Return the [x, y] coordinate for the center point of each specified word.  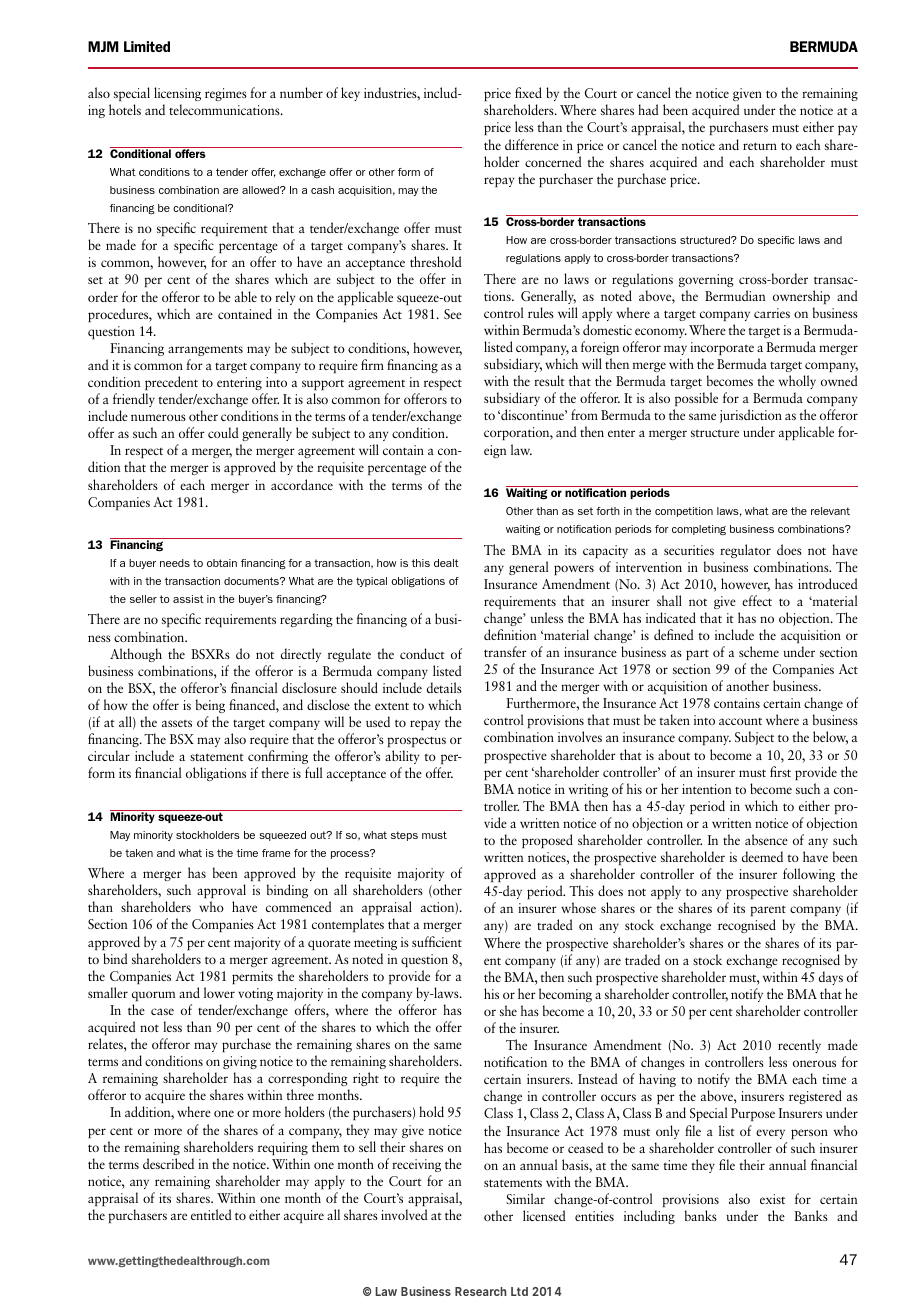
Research [481, 1291]
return [760, 146]
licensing [177, 94]
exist [772, 1199]
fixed [528, 92]
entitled [211, 1214]
